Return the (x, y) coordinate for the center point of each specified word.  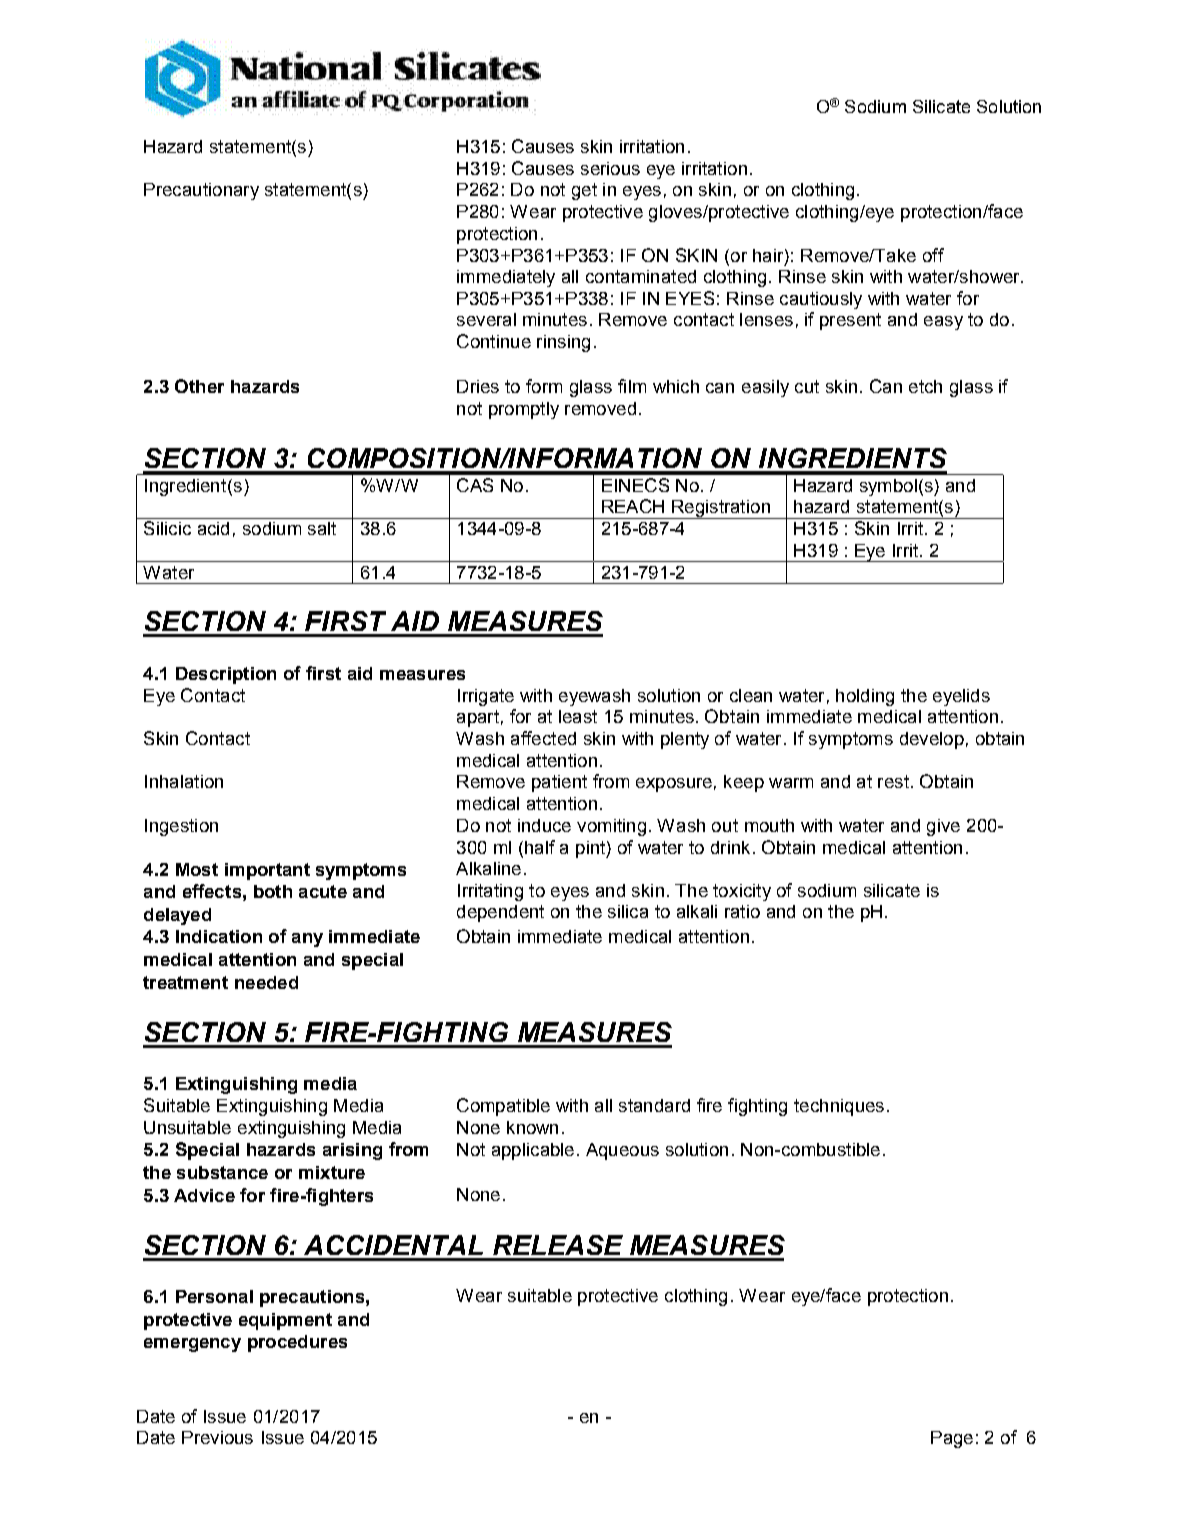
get (584, 191)
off (933, 255)
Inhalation (184, 781)
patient (559, 783)
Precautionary (201, 191)
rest (893, 781)
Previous (217, 1437)
